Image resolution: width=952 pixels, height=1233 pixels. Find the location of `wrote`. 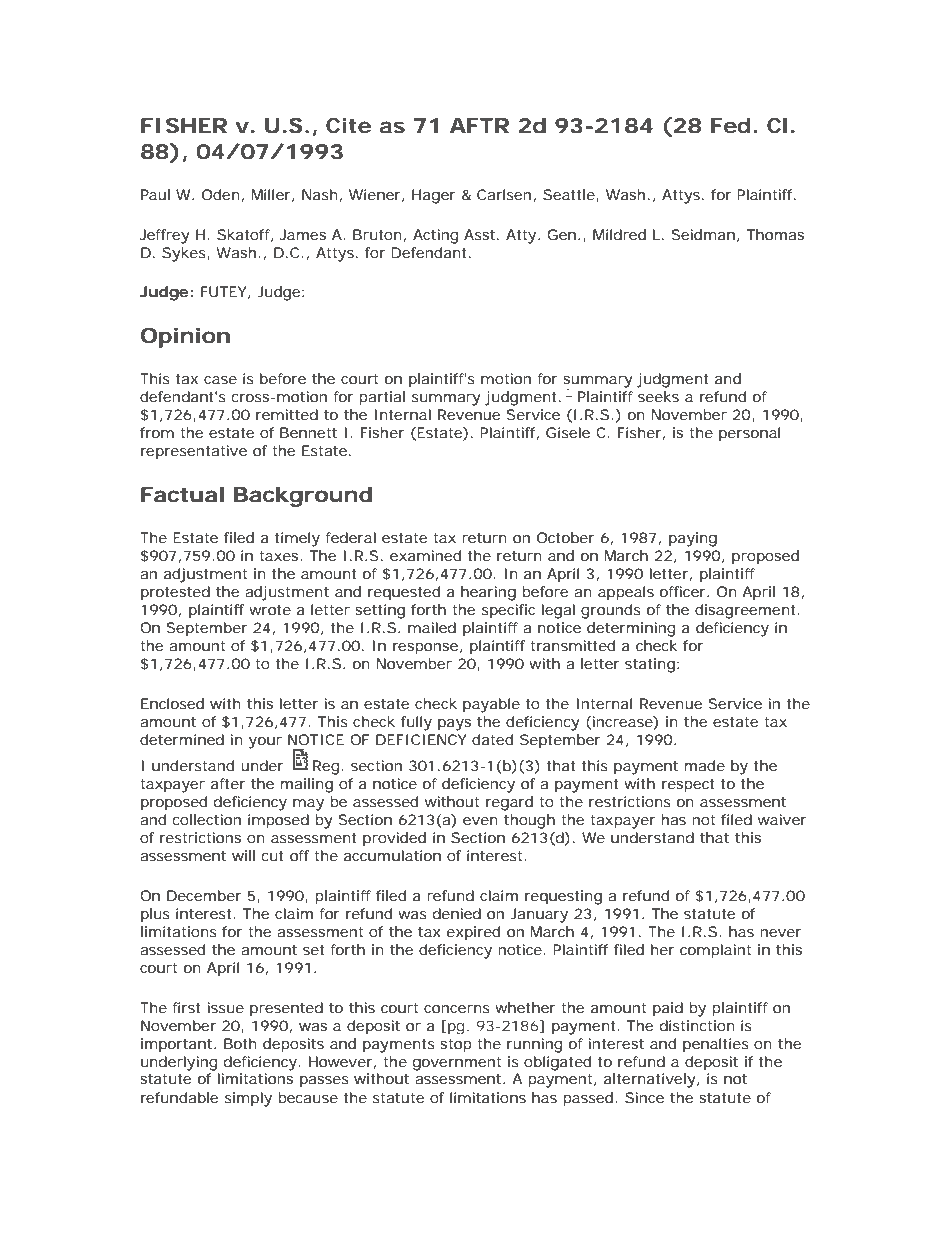

wrote is located at coordinates (270, 610).
